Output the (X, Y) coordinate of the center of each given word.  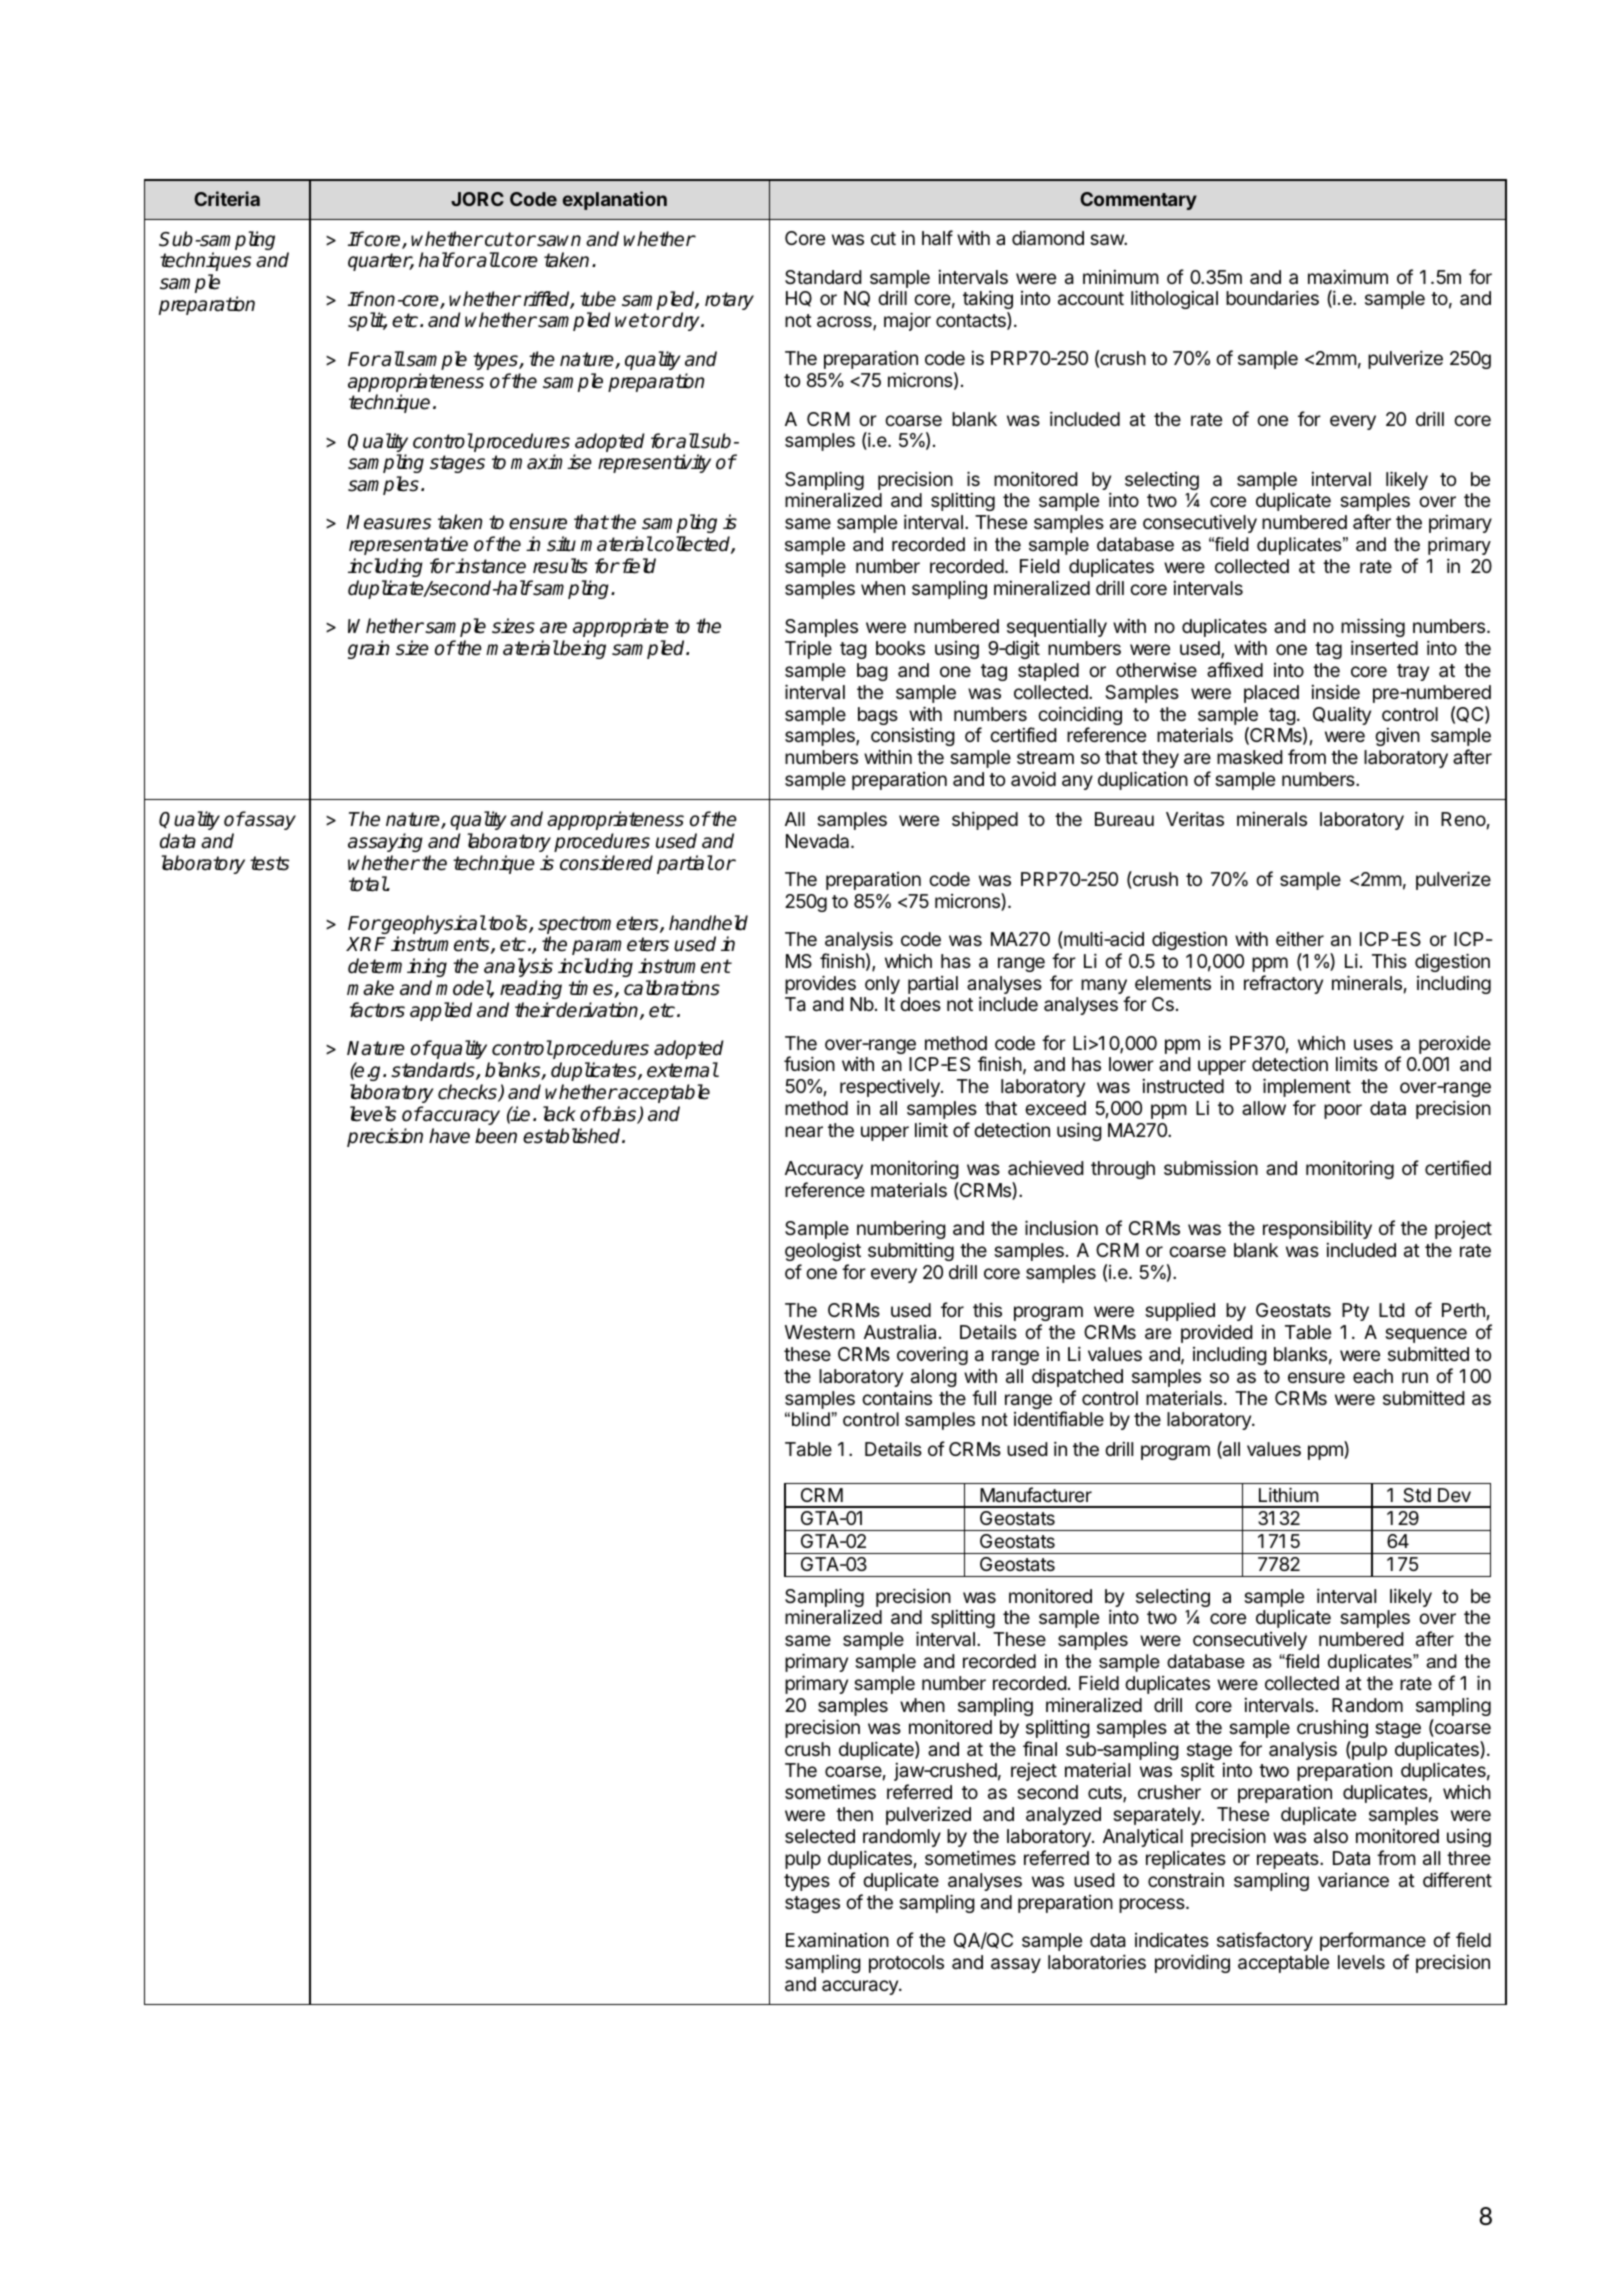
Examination (837, 1940)
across (845, 323)
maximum (1348, 277)
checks (468, 1093)
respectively (891, 1088)
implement (1307, 1087)
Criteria (227, 198)
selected (820, 1836)
